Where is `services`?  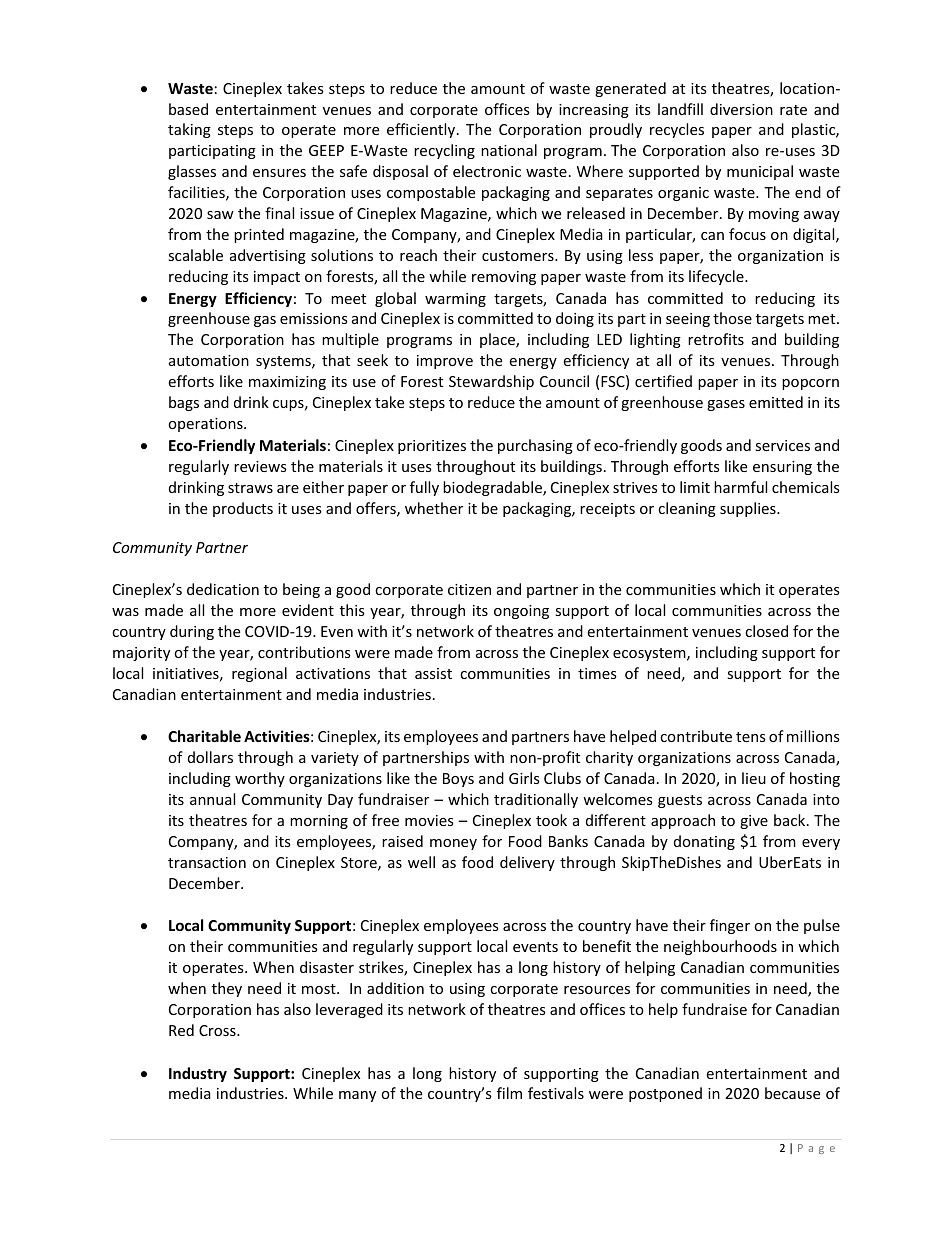 services is located at coordinates (782, 445).
